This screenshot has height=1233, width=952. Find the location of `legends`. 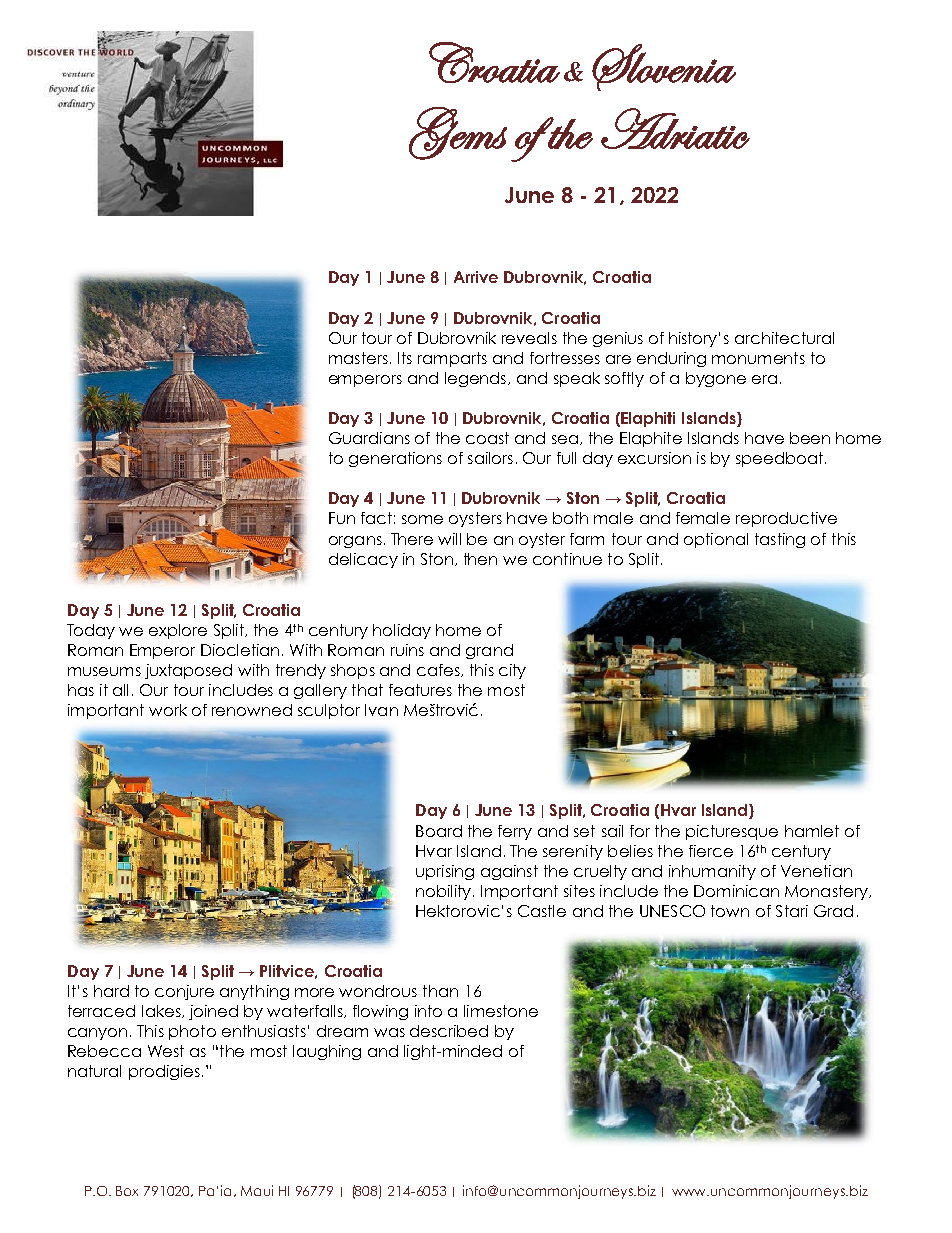

legends is located at coordinates (475, 379).
